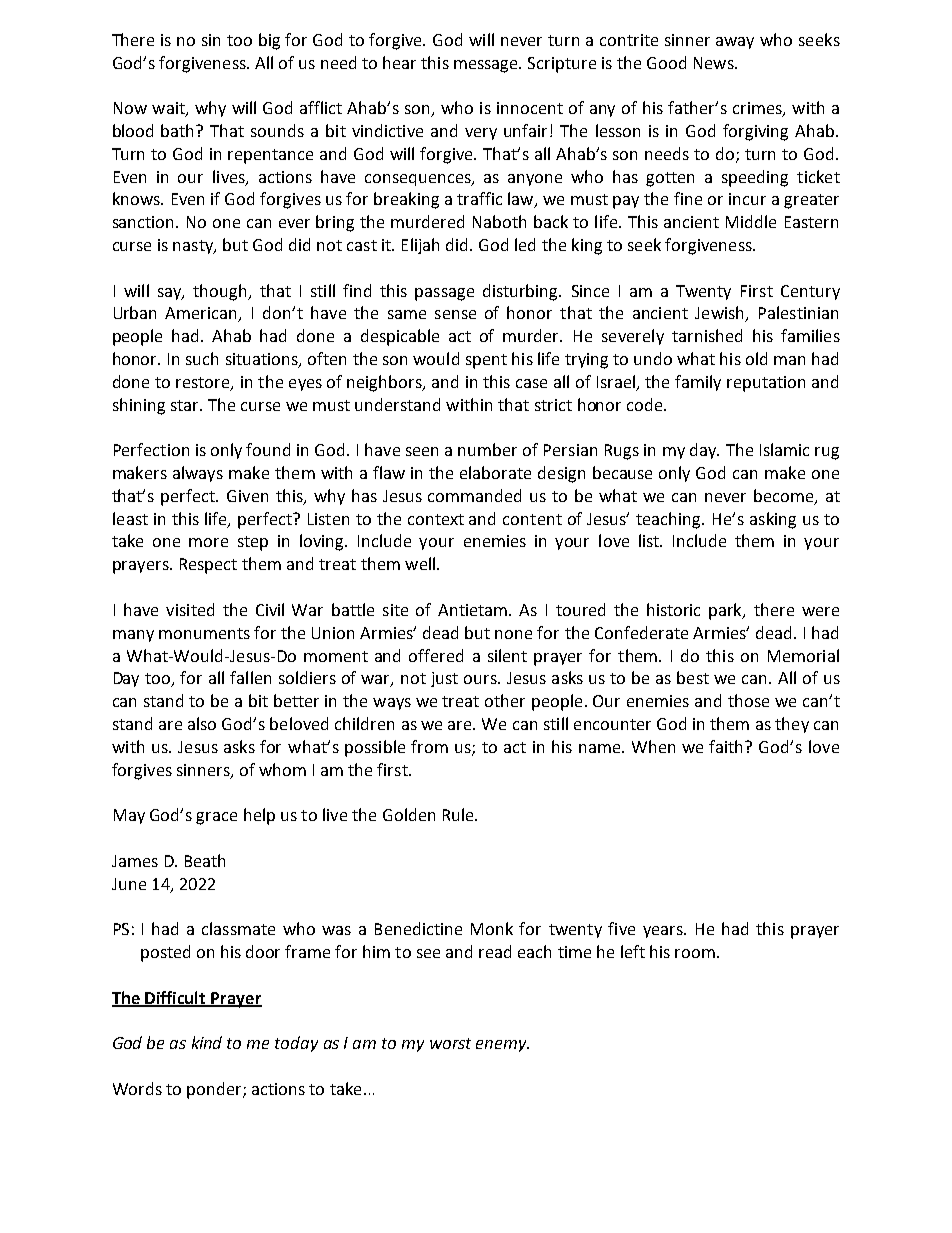 Image resolution: width=952 pixels, height=1233 pixels. I want to click on room, so click(695, 953).
